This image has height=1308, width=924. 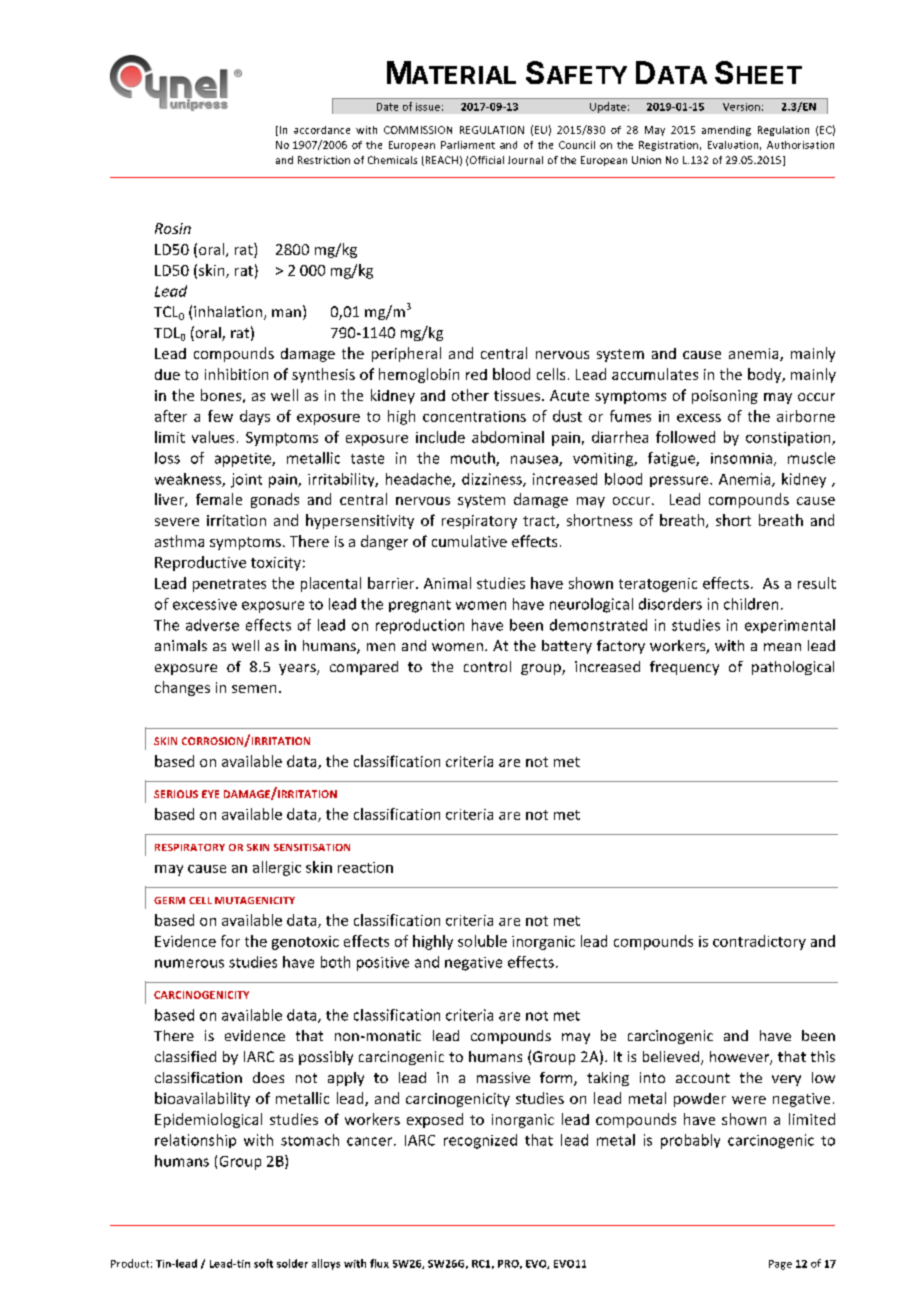 What do you see at coordinates (480, 1141) in the image?
I see `recognized` at bounding box center [480, 1141].
